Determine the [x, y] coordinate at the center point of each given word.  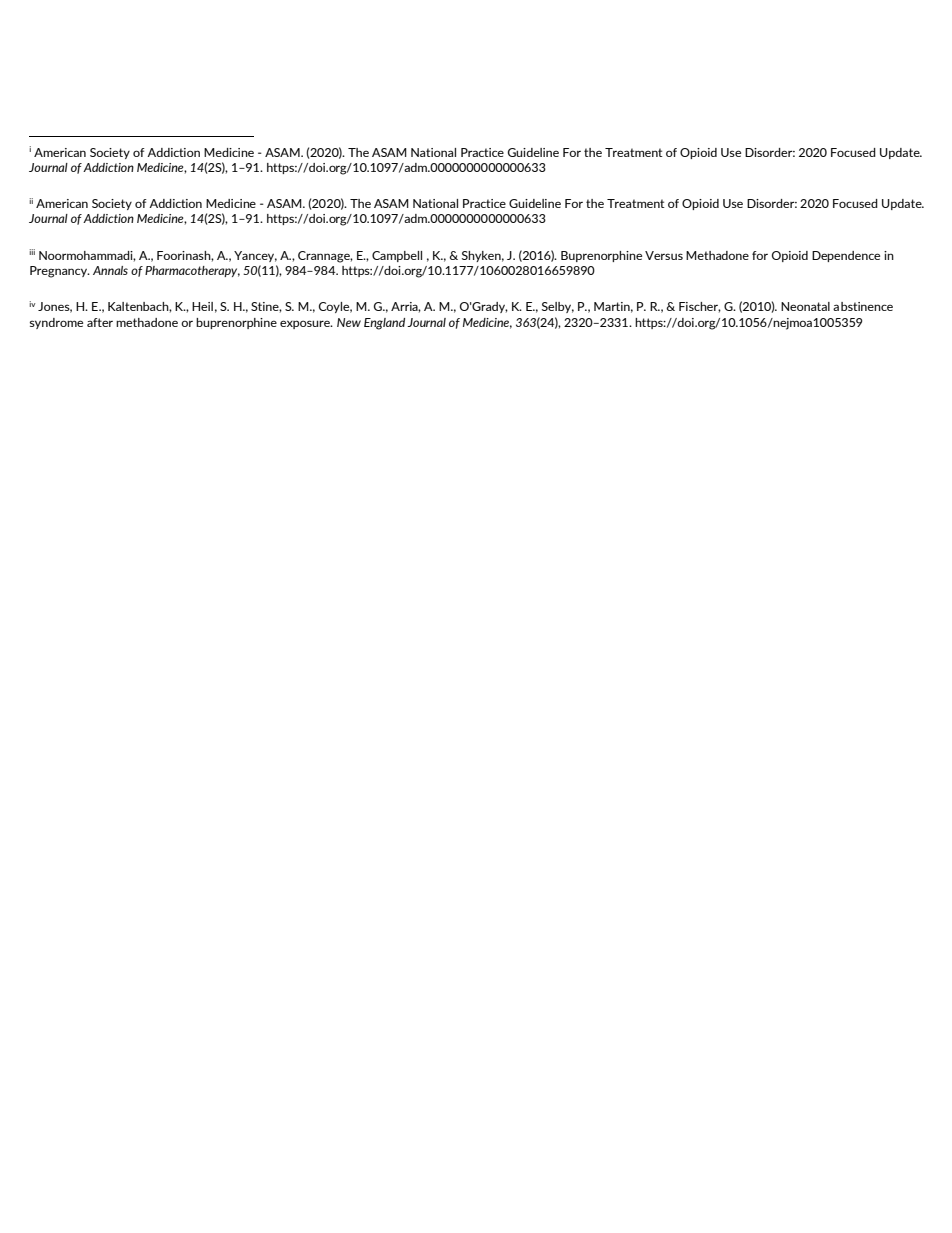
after [100, 322]
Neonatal [805, 306]
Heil [202, 306]
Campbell [397, 256]
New [349, 322]
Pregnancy [60, 272]
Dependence [846, 256]
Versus [664, 255]
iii [32, 252]
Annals [110, 270]
